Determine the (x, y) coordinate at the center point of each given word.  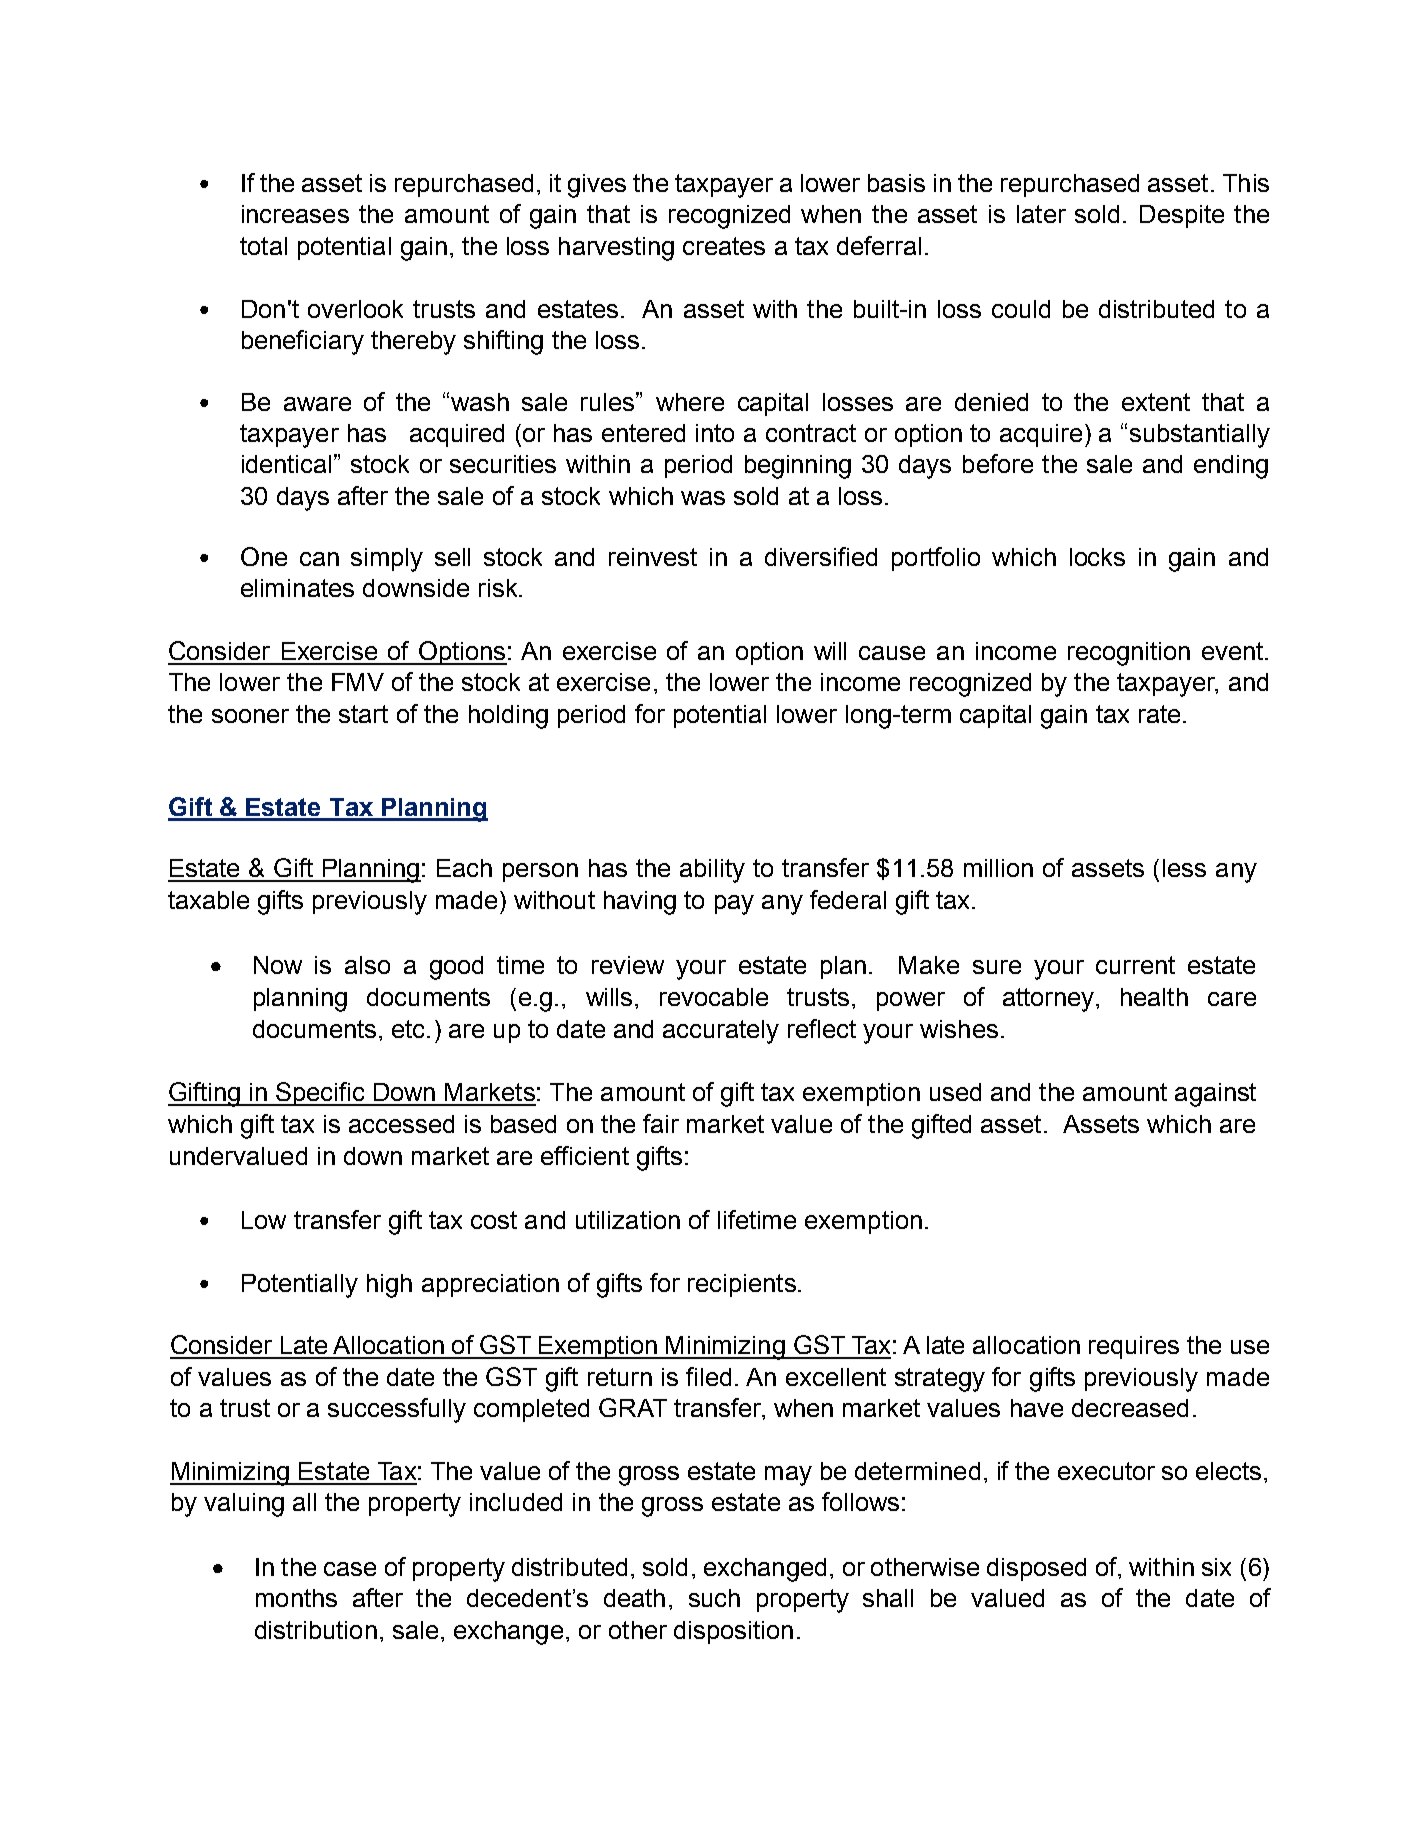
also (367, 965)
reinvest (653, 557)
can (319, 559)
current (1135, 965)
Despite (1182, 216)
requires (1134, 1347)
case (350, 1569)
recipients (742, 1285)
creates (724, 246)
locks (1097, 557)
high (389, 1286)
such (714, 1598)
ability (712, 871)
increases (295, 214)
